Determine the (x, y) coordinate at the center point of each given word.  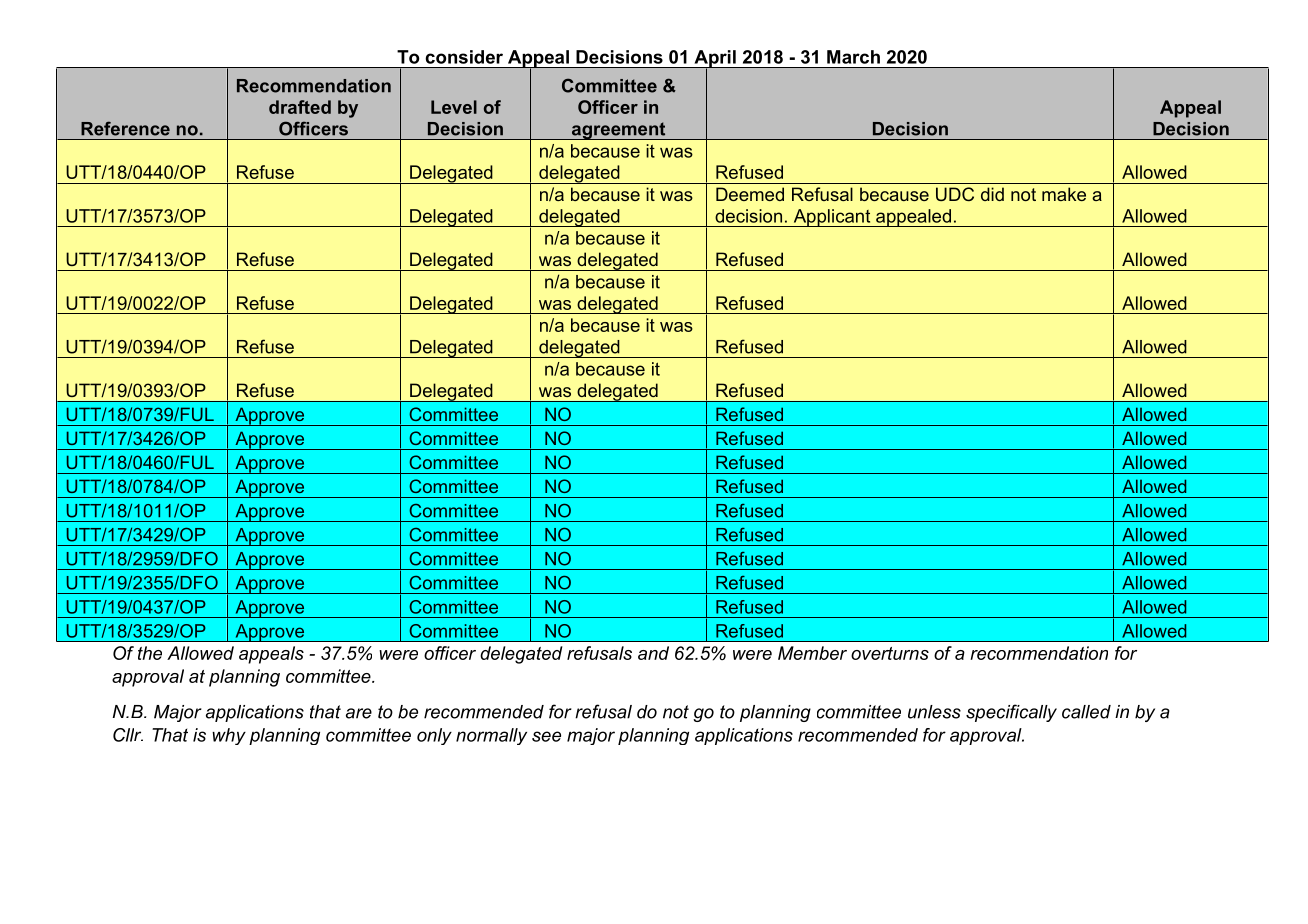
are (359, 713)
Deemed (750, 194)
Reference (125, 128)
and (653, 653)
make (1064, 194)
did (992, 194)
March (853, 57)
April (715, 60)
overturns (890, 653)
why (229, 736)
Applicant (832, 218)
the (150, 653)
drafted (300, 107)
